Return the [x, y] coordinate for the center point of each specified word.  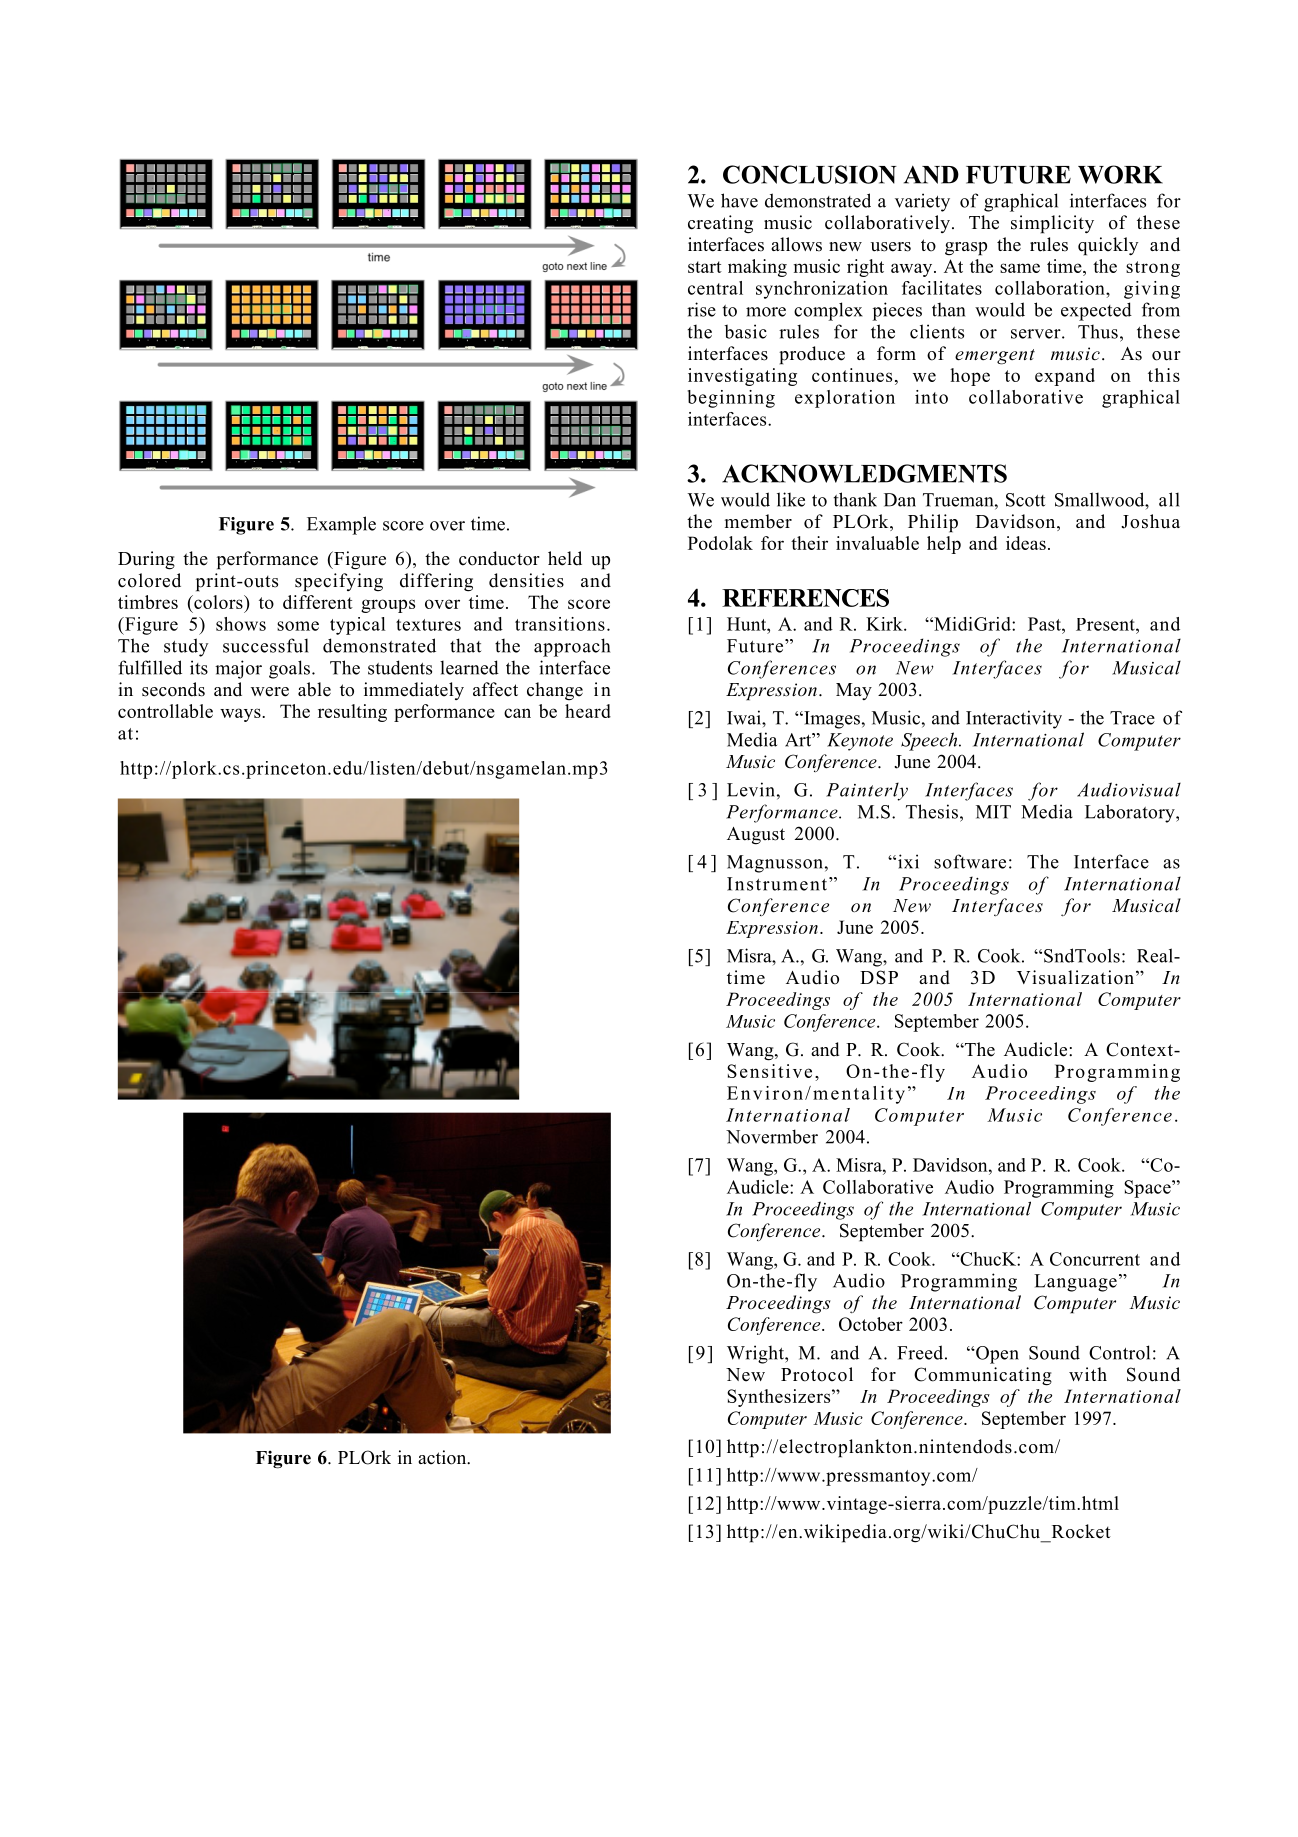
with [1088, 1374]
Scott [1025, 500]
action [443, 1457]
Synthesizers [780, 1398]
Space [1148, 1189]
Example [341, 525]
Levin [751, 789]
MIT [993, 812]
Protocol [817, 1374]
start [705, 267]
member [758, 521]
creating [720, 224]
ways [241, 715]
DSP [879, 977]
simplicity [1052, 224]
